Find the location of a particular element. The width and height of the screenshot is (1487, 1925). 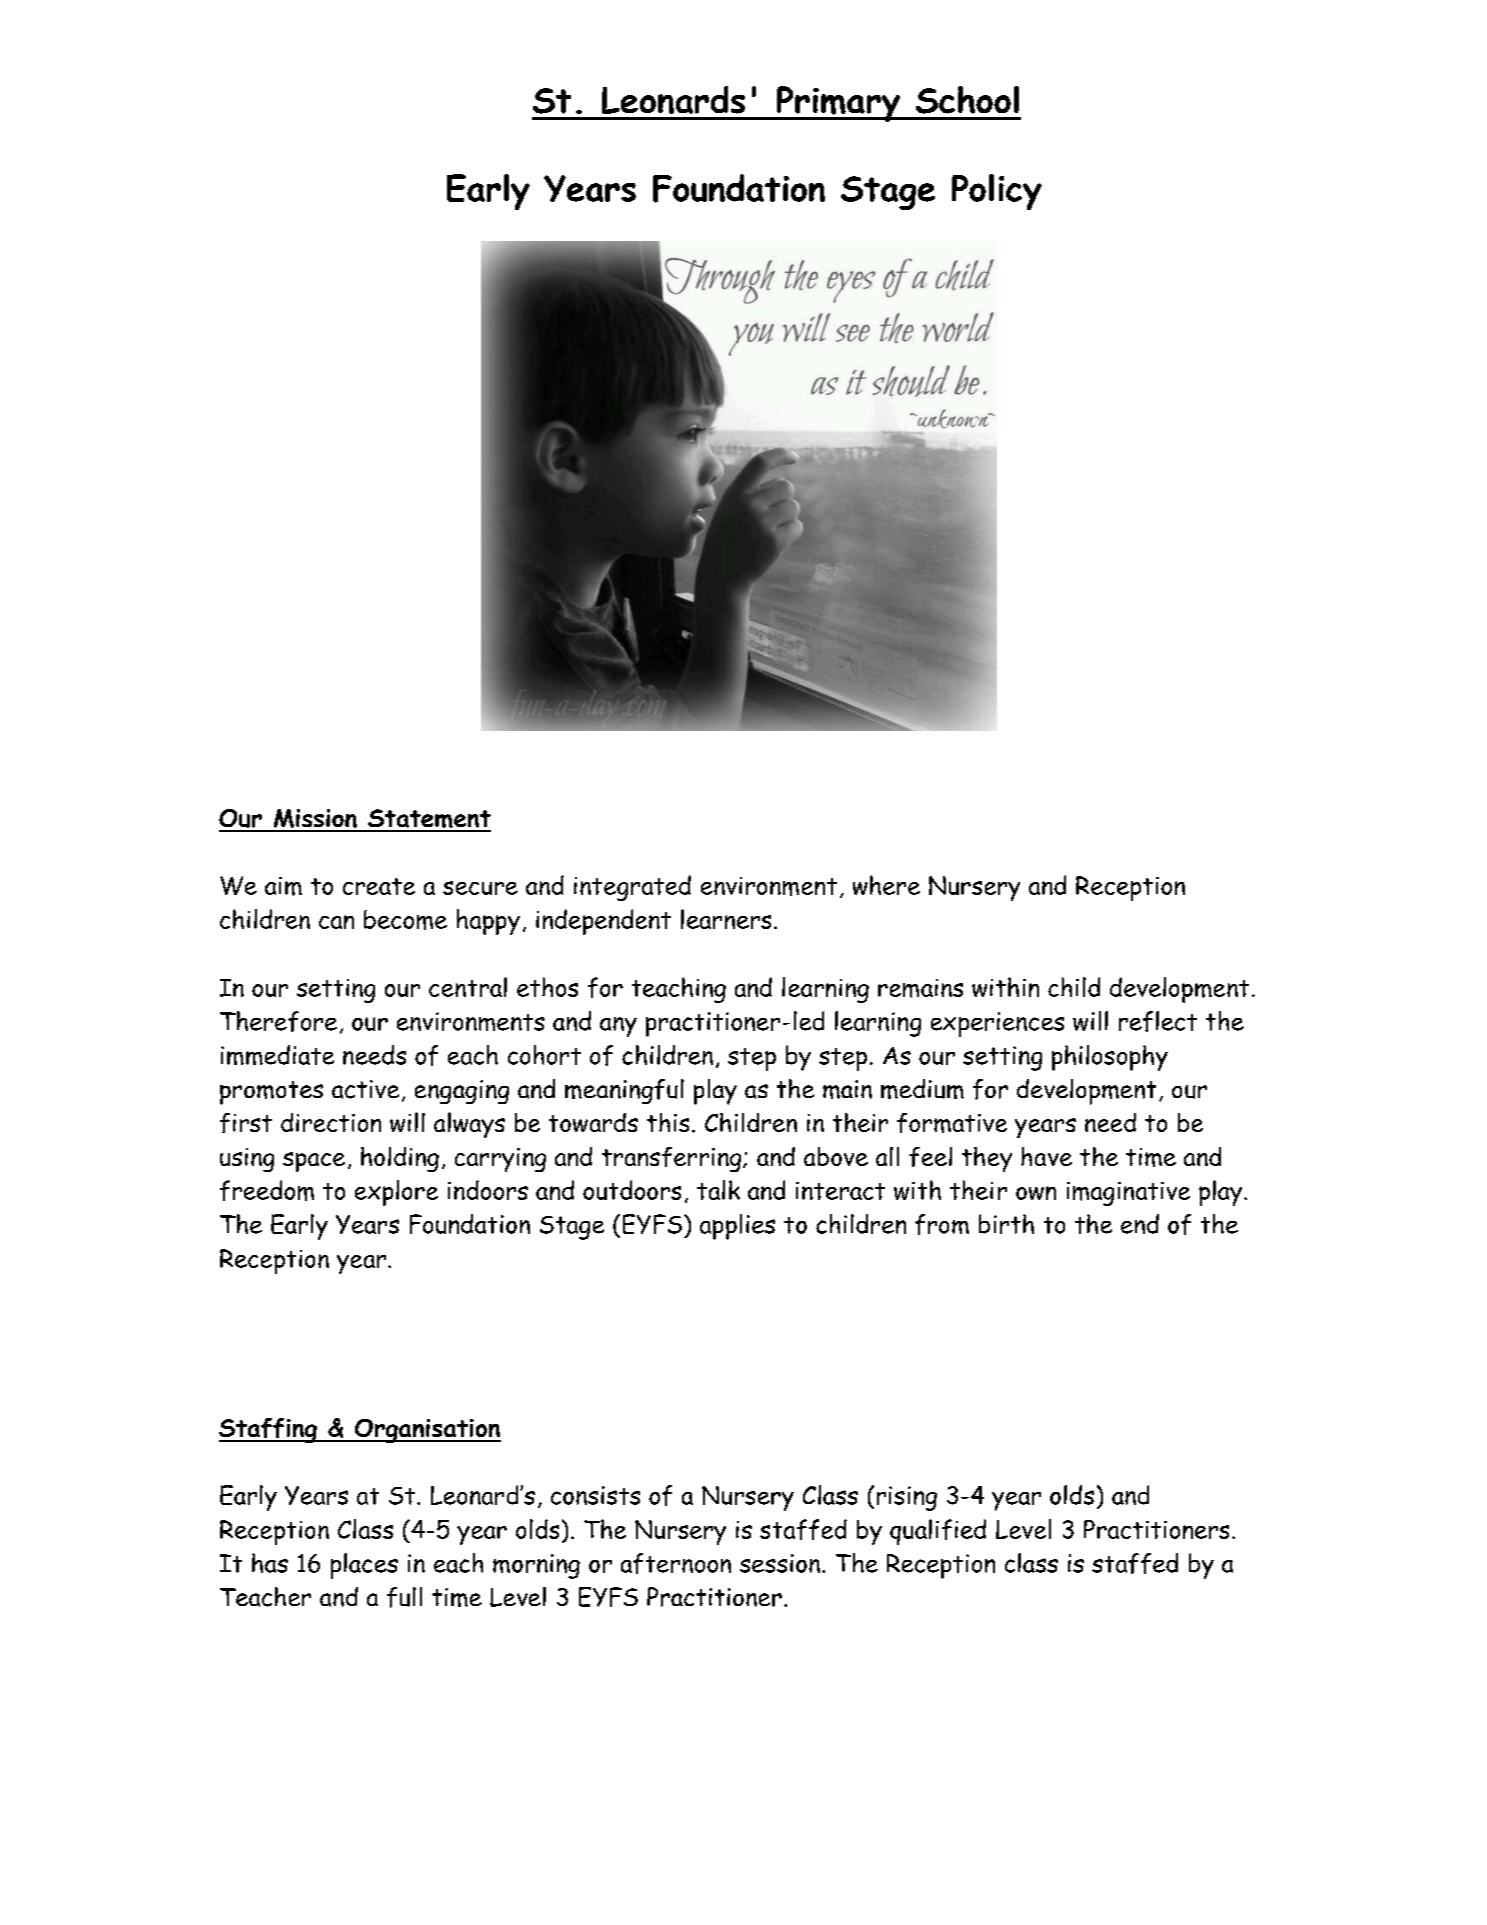

create is located at coordinates (379, 886).
